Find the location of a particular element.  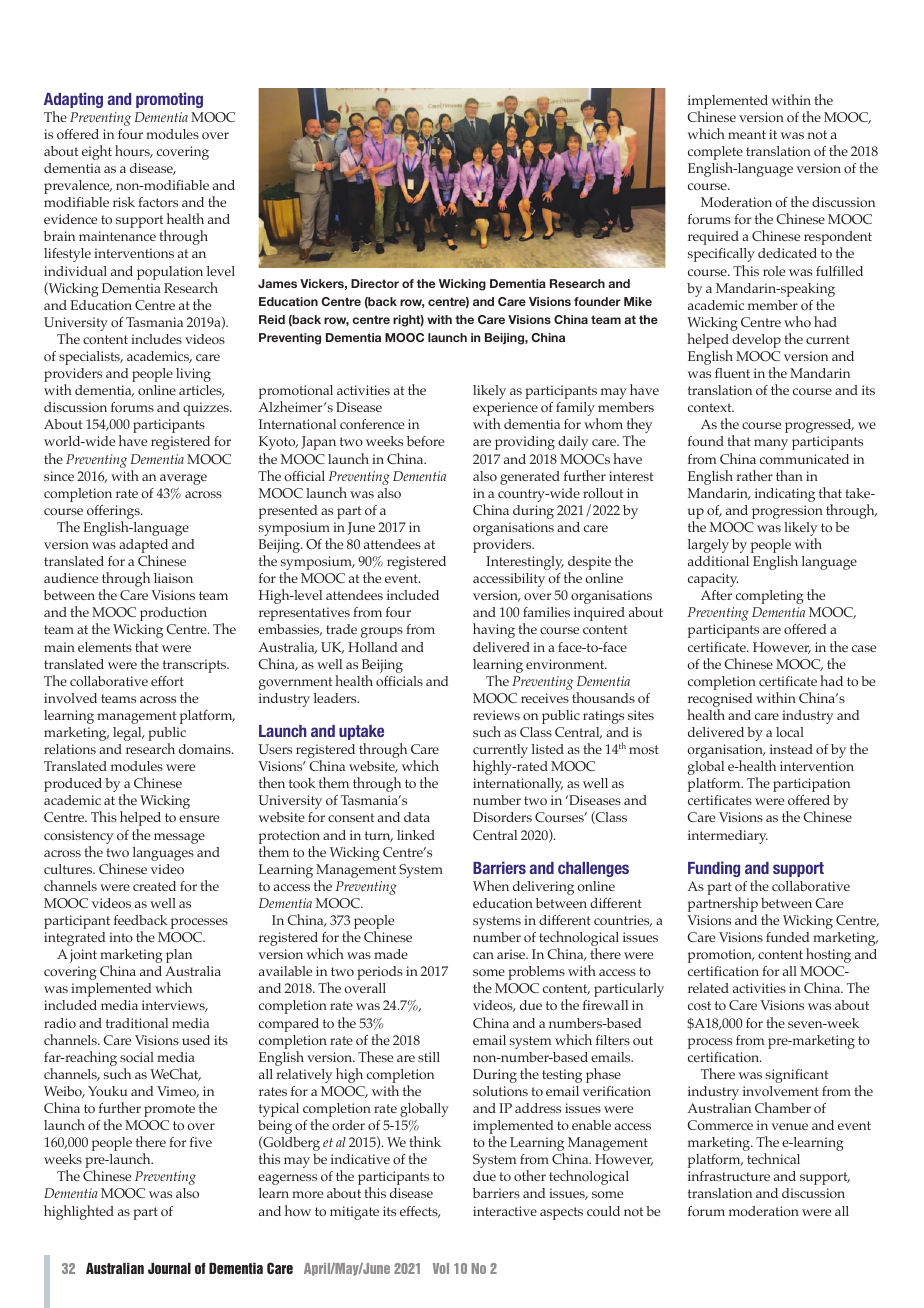

before is located at coordinates (425, 441).
